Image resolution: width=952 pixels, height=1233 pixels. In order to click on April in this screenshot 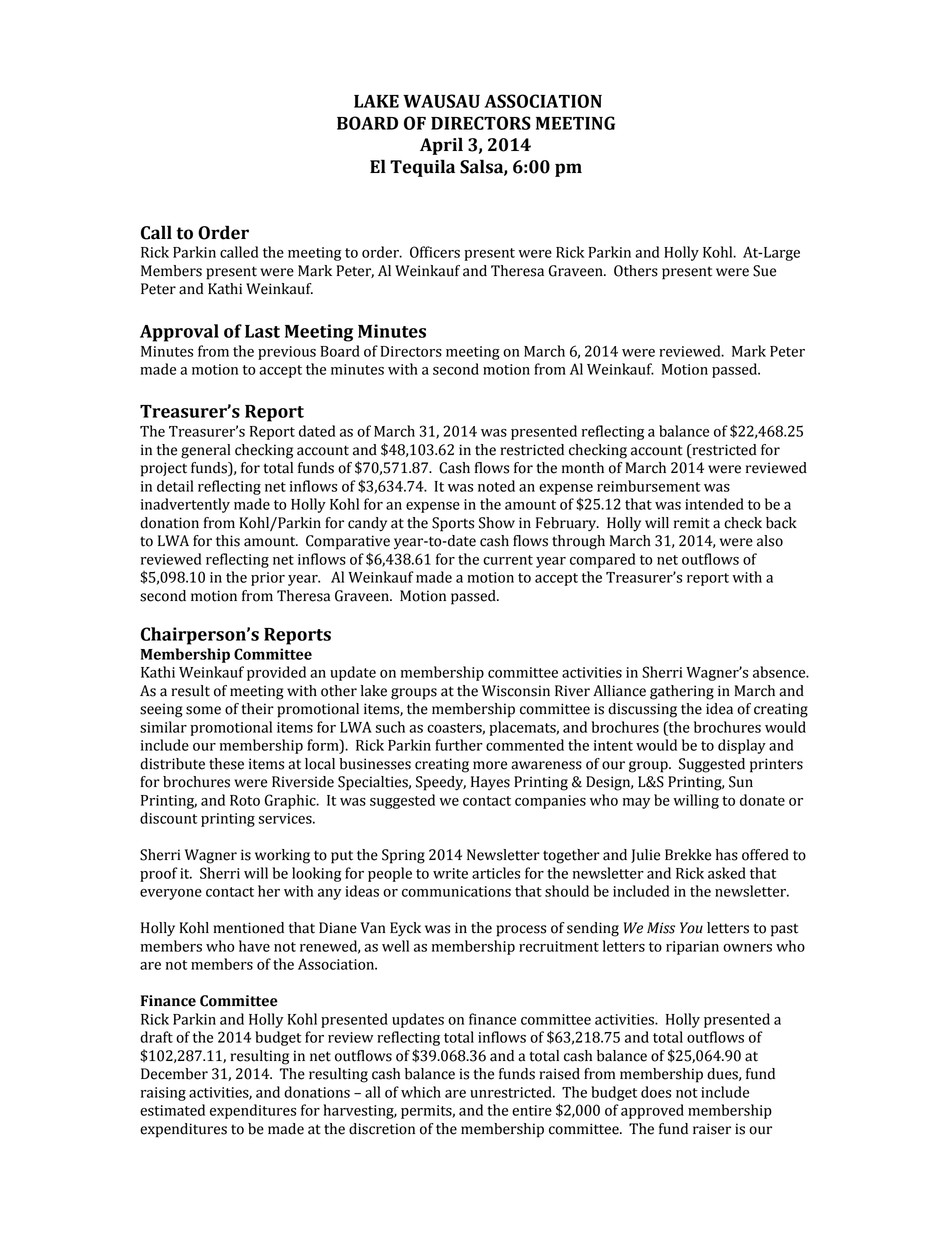, I will do `click(441, 146)`.
